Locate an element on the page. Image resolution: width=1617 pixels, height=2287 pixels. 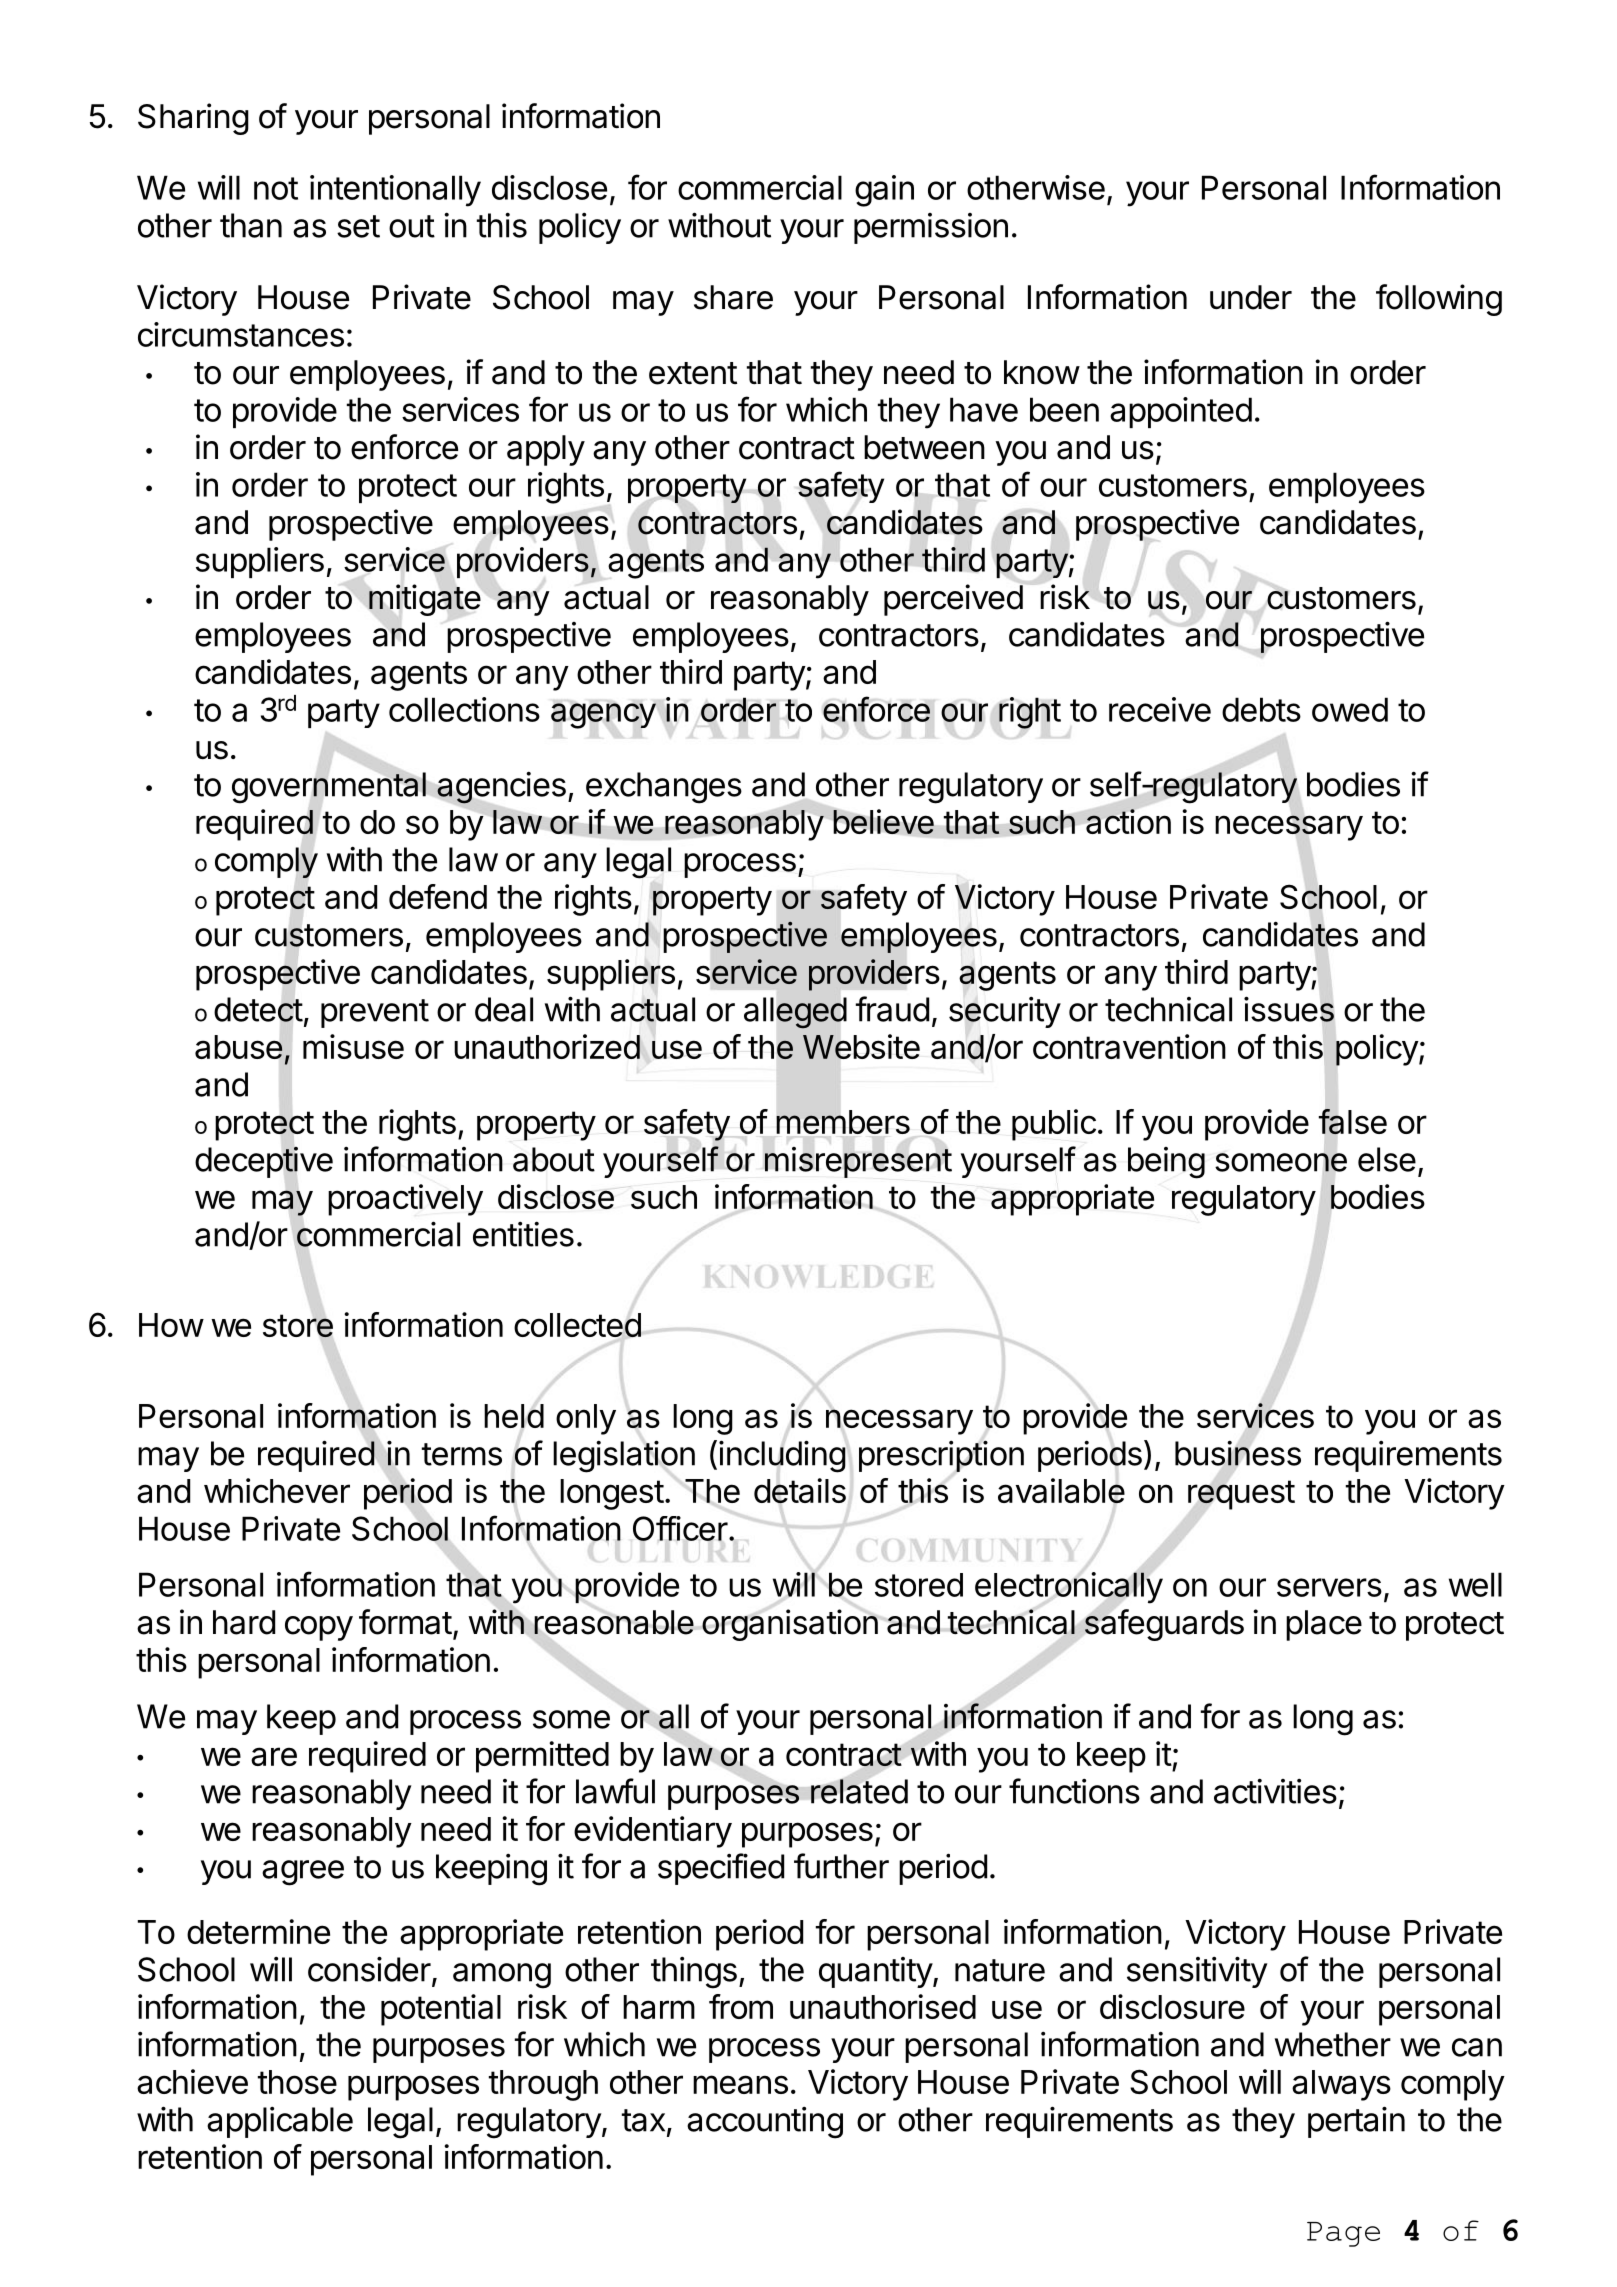
misrepresent is located at coordinates (858, 1162).
